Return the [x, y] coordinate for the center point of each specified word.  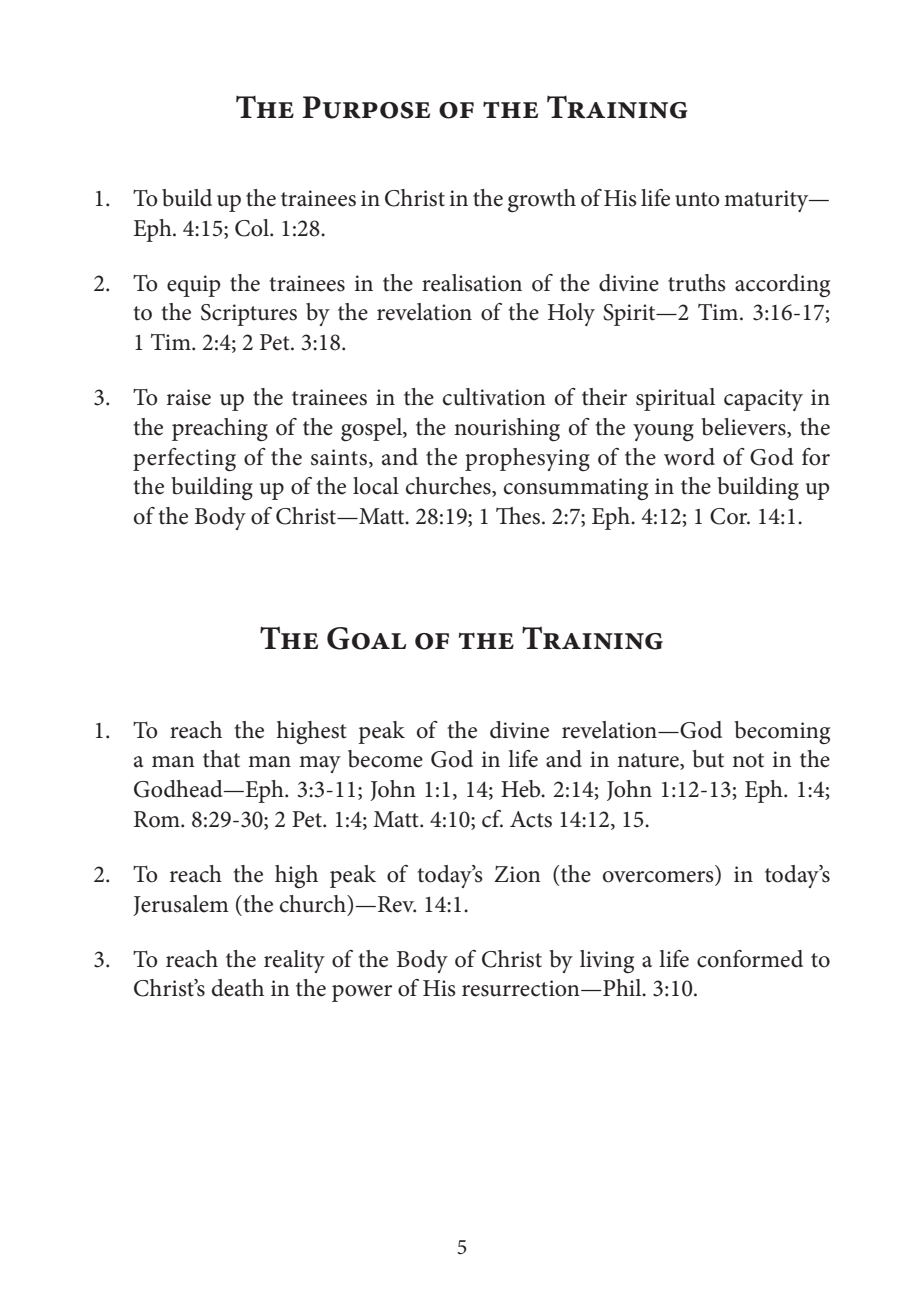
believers [744, 428]
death [238, 988]
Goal [366, 638]
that [221, 759]
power [362, 993]
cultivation [494, 397]
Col [253, 228]
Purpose [366, 107]
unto [697, 199]
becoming [782, 733]
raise [189, 397]
